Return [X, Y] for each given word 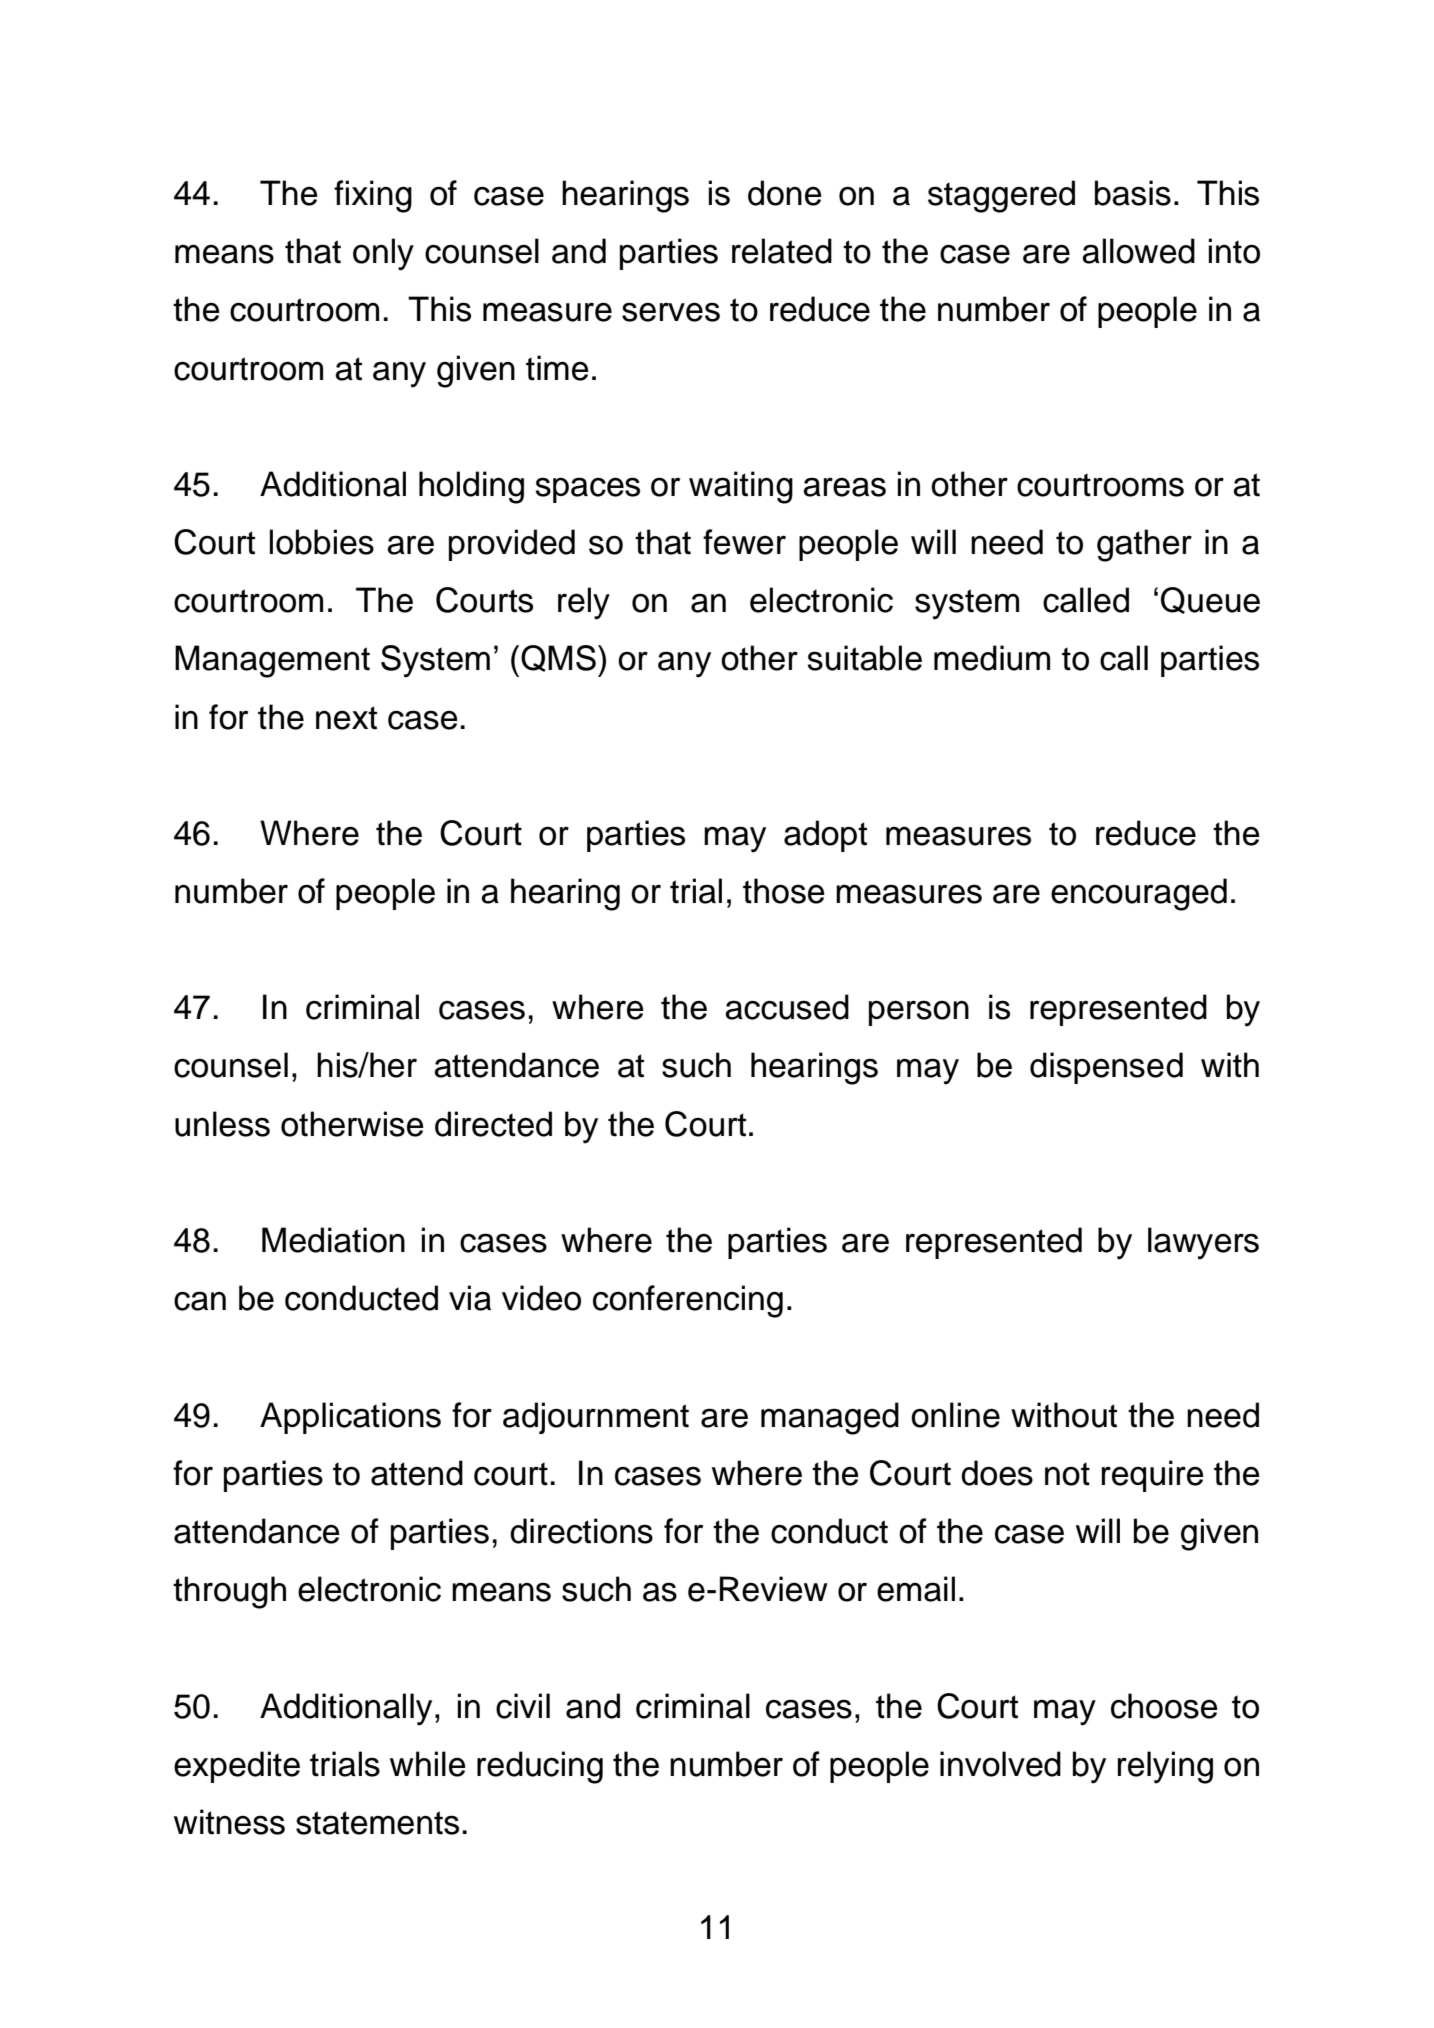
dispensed [1106, 1068]
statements [377, 1823]
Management [272, 661]
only [383, 254]
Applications [350, 1418]
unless [222, 1124]
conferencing [688, 1301]
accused [787, 1007]
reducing [540, 1767]
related [782, 251]
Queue [1210, 600]
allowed [1138, 251]
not [1067, 1474]
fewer [744, 542]
